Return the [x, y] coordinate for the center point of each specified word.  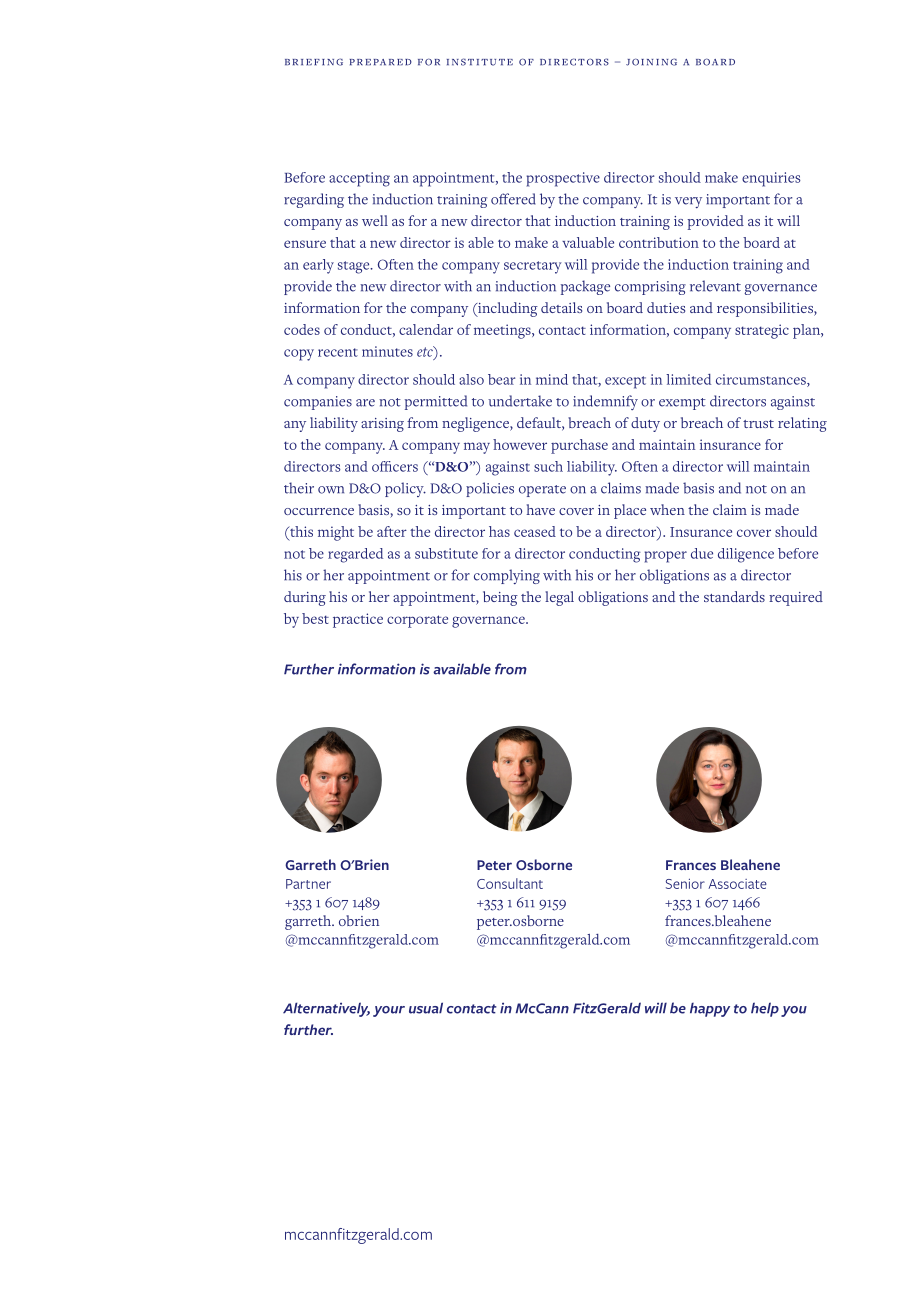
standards [734, 596]
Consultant [510, 883]
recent [338, 352]
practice [358, 620]
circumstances [762, 380]
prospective [563, 179]
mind [552, 379]
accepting [359, 179]
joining [651, 62]
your [389, 1011]
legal [559, 598]
